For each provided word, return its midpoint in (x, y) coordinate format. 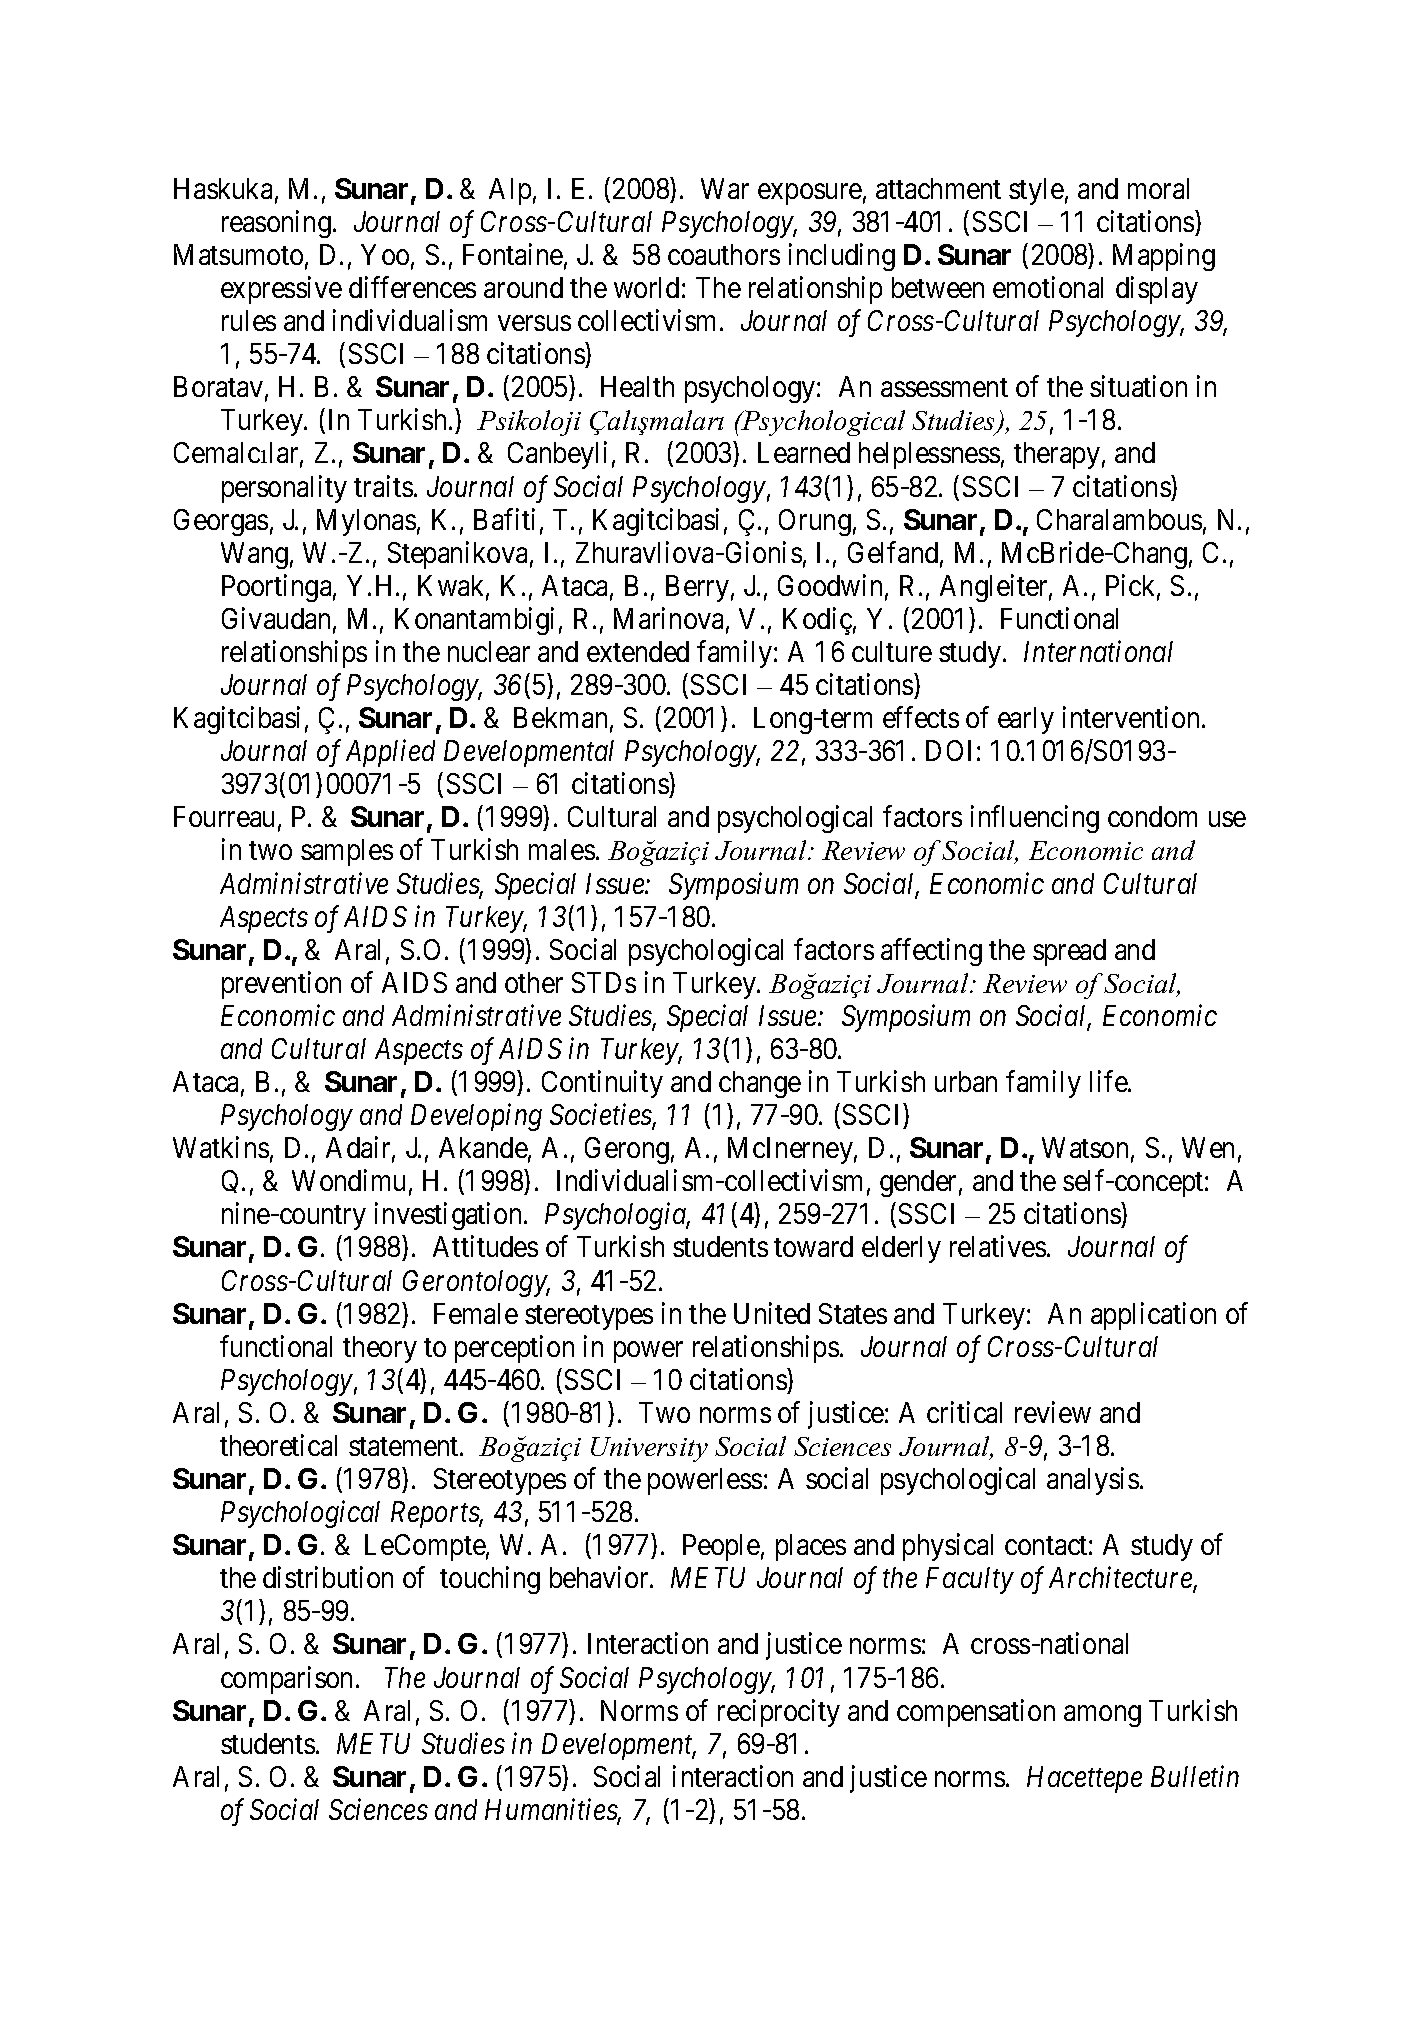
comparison (286, 1680)
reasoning (278, 224)
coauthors (724, 254)
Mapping (1164, 257)
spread (1069, 952)
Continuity (602, 1084)
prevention (281, 985)
